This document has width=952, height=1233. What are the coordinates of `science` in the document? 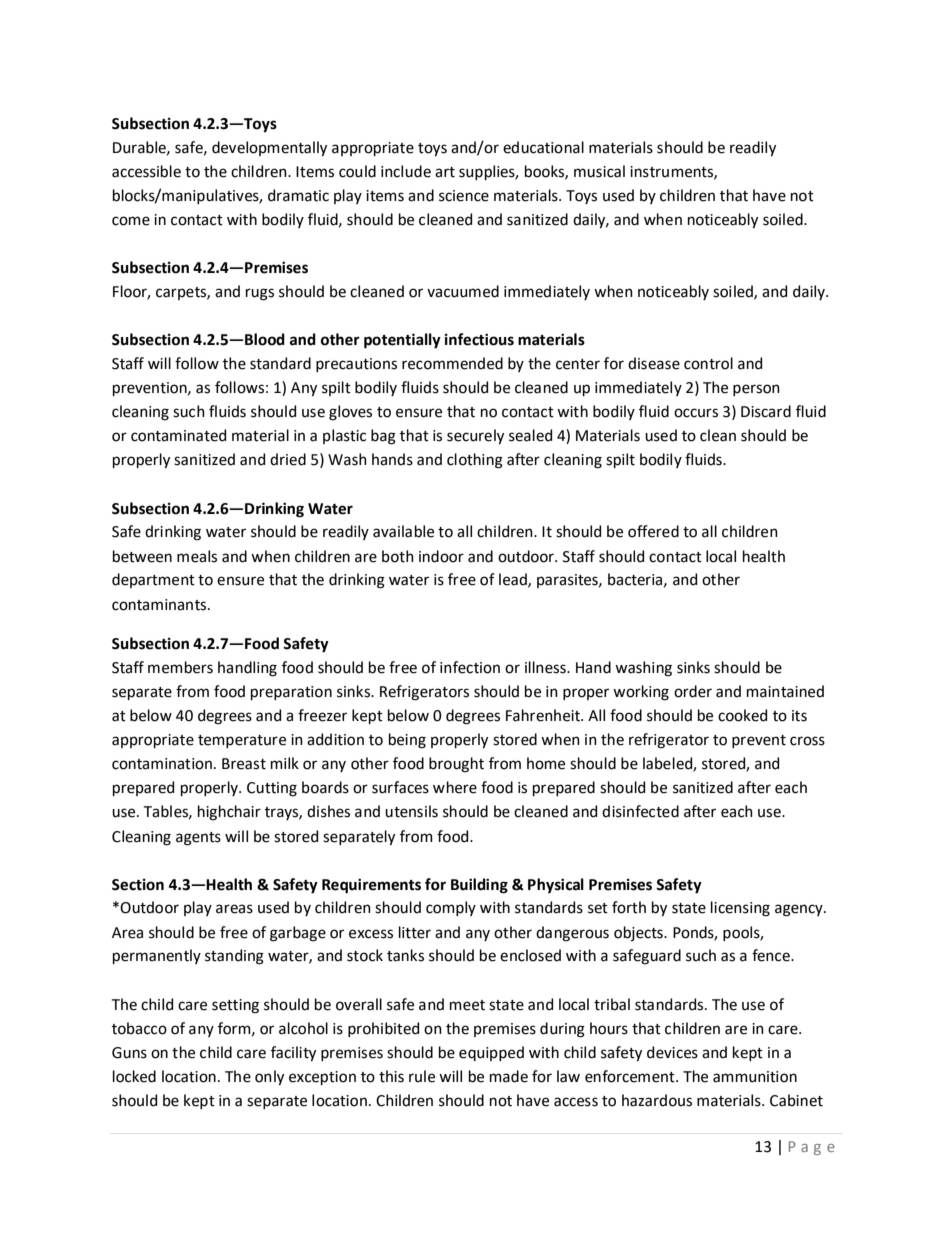 It's located at (464, 196).
